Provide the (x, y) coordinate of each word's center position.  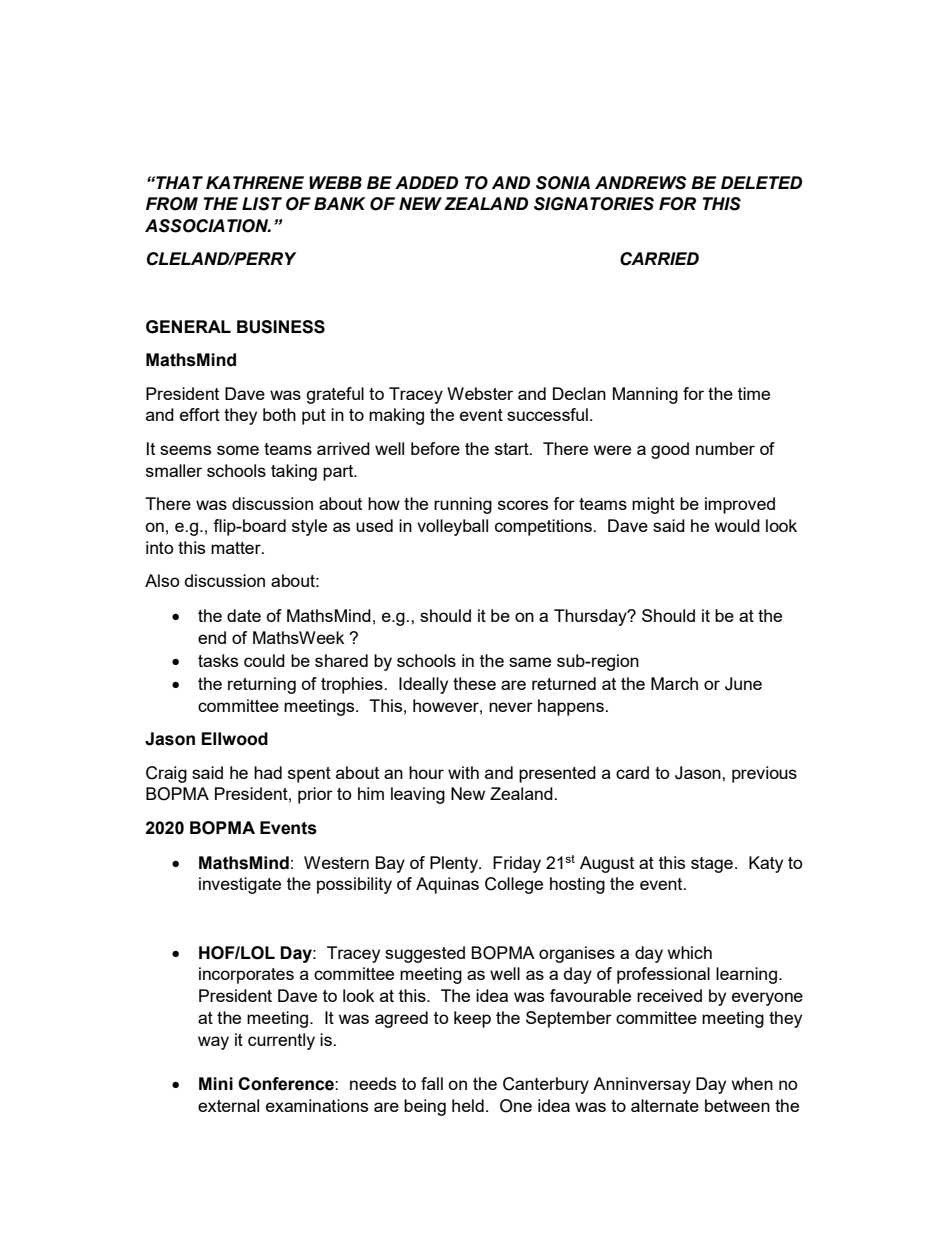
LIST (262, 204)
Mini (216, 1083)
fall (432, 1083)
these (474, 683)
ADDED (426, 182)
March (674, 683)
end (212, 637)
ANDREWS (641, 183)
